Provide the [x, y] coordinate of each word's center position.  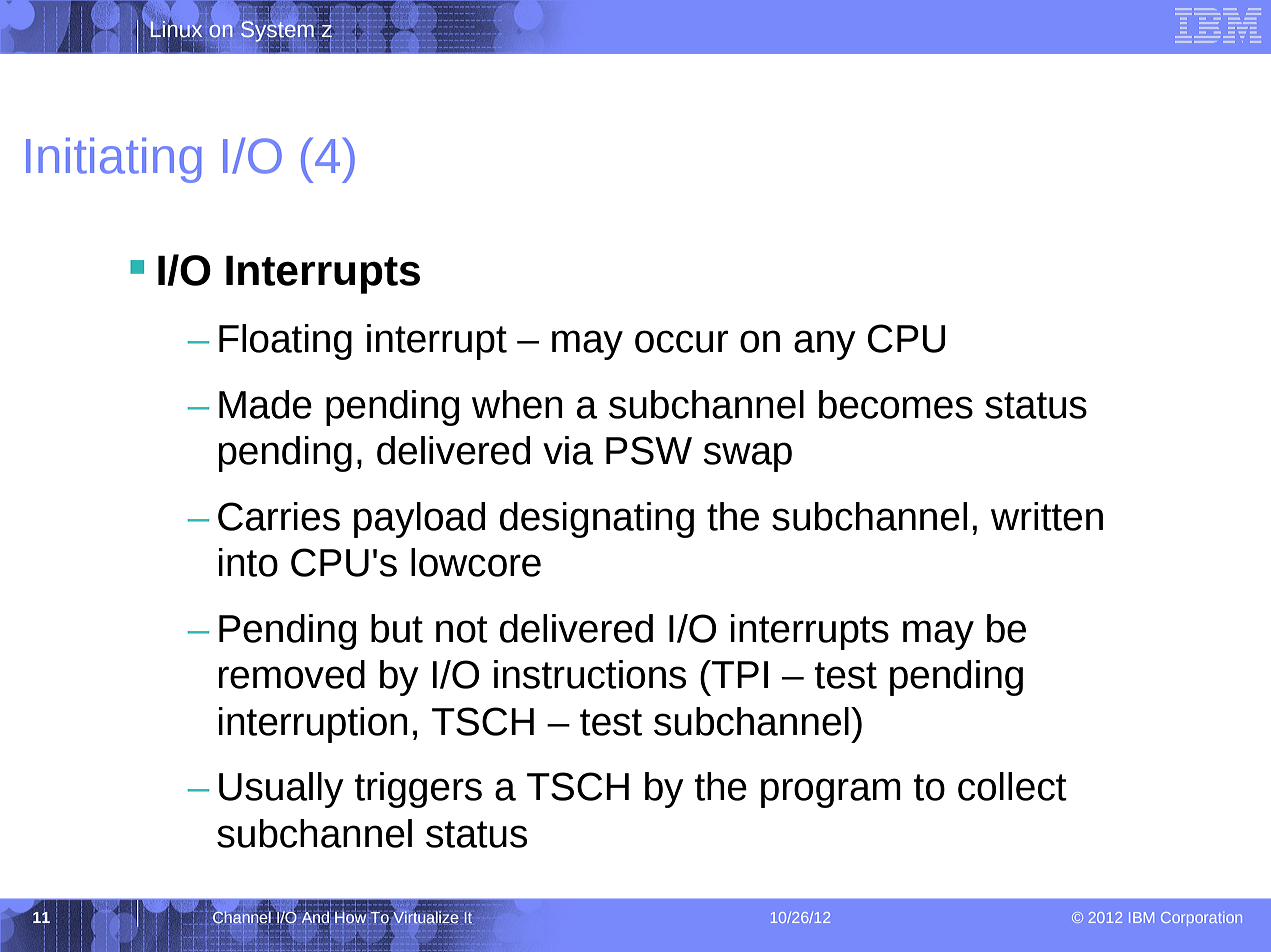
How [350, 917]
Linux [175, 29]
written [1047, 516]
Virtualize [426, 917]
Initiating [114, 160]
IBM [1141, 917]
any [825, 345]
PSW [649, 450]
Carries [279, 516]
